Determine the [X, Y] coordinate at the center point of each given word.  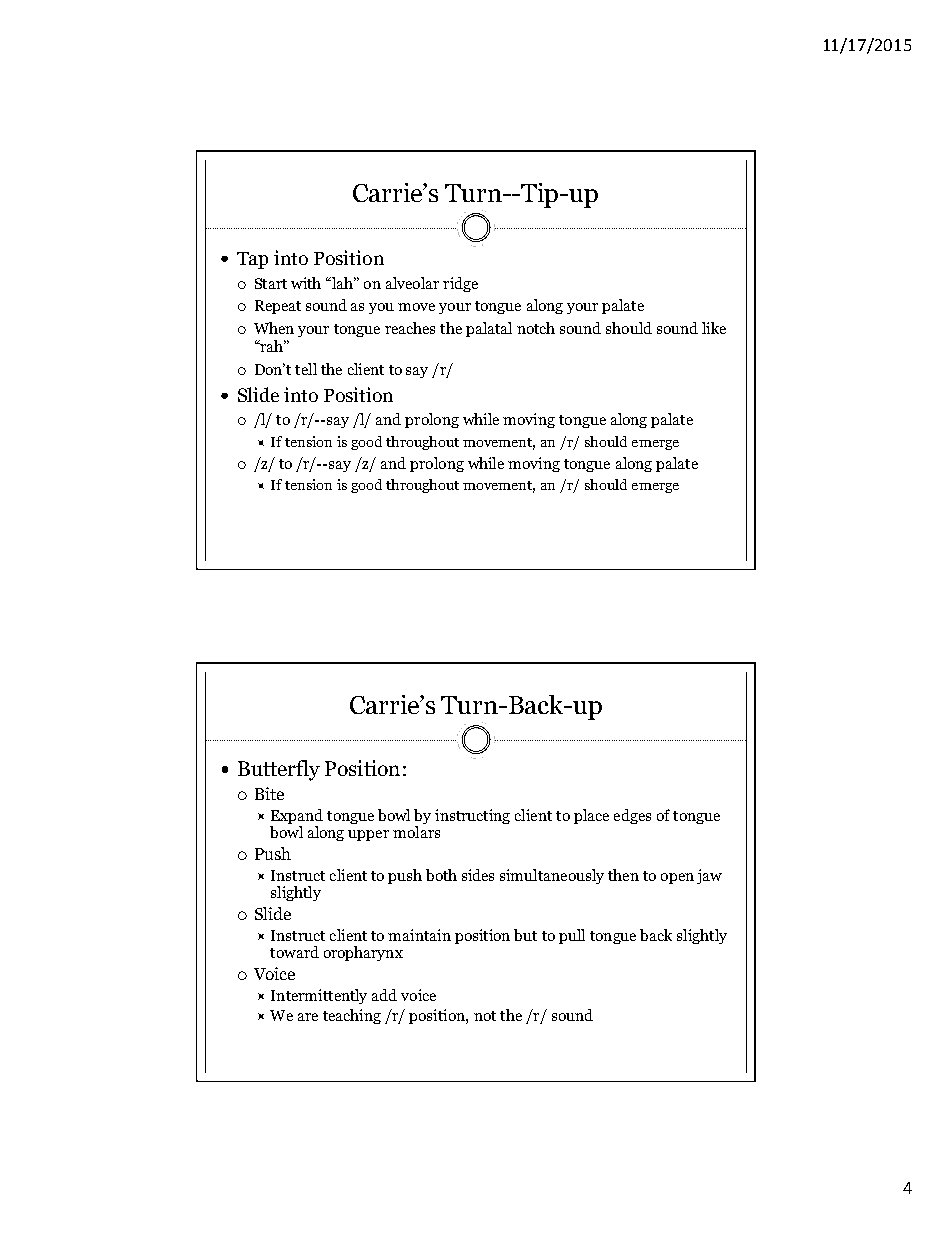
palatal [489, 329]
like [714, 328]
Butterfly [279, 770]
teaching [352, 1016]
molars [416, 832]
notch [536, 328]
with [306, 283]
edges [632, 816]
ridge [460, 284]
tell [306, 369]
